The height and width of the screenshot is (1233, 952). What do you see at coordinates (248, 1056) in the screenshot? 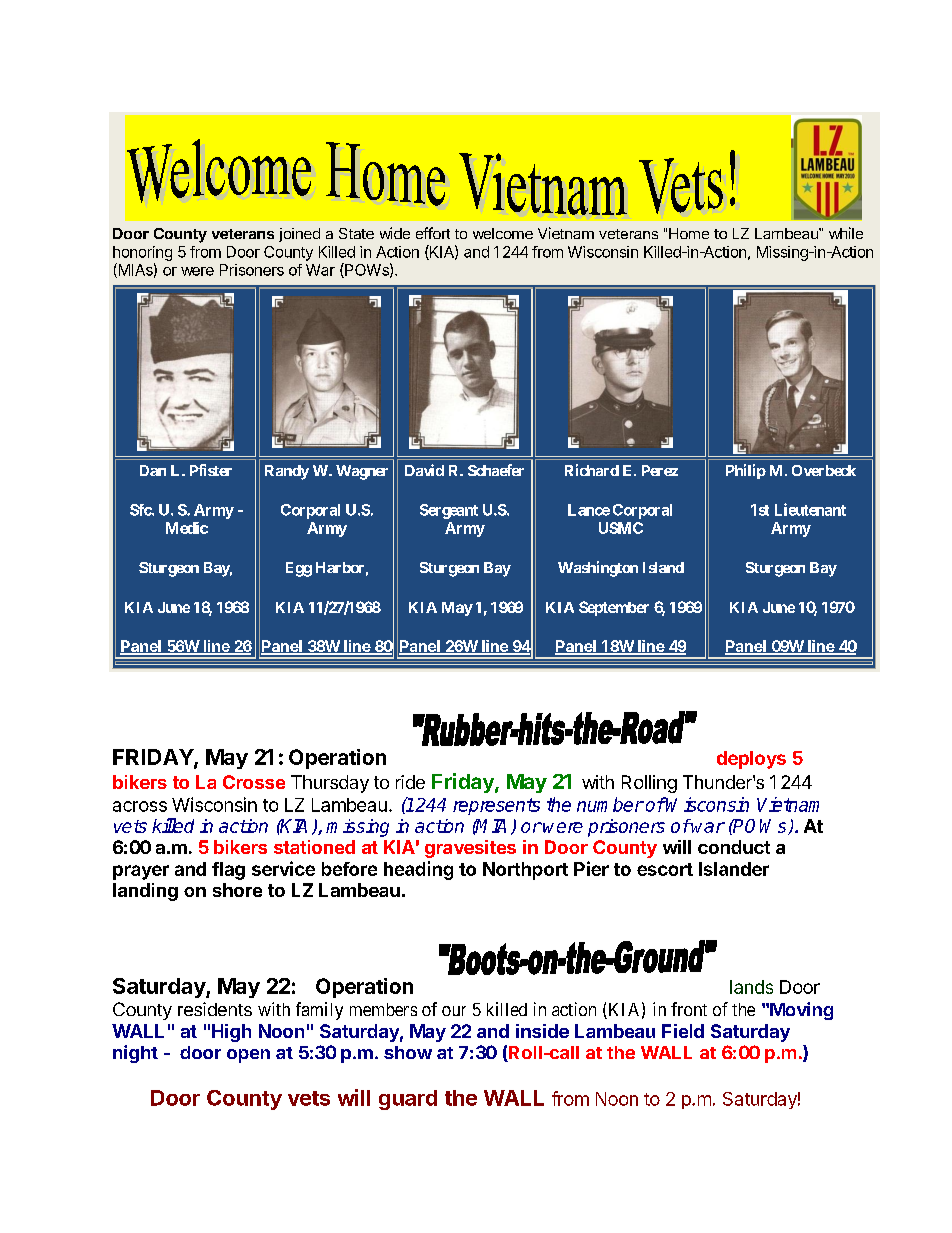
I see `open` at bounding box center [248, 1056].
